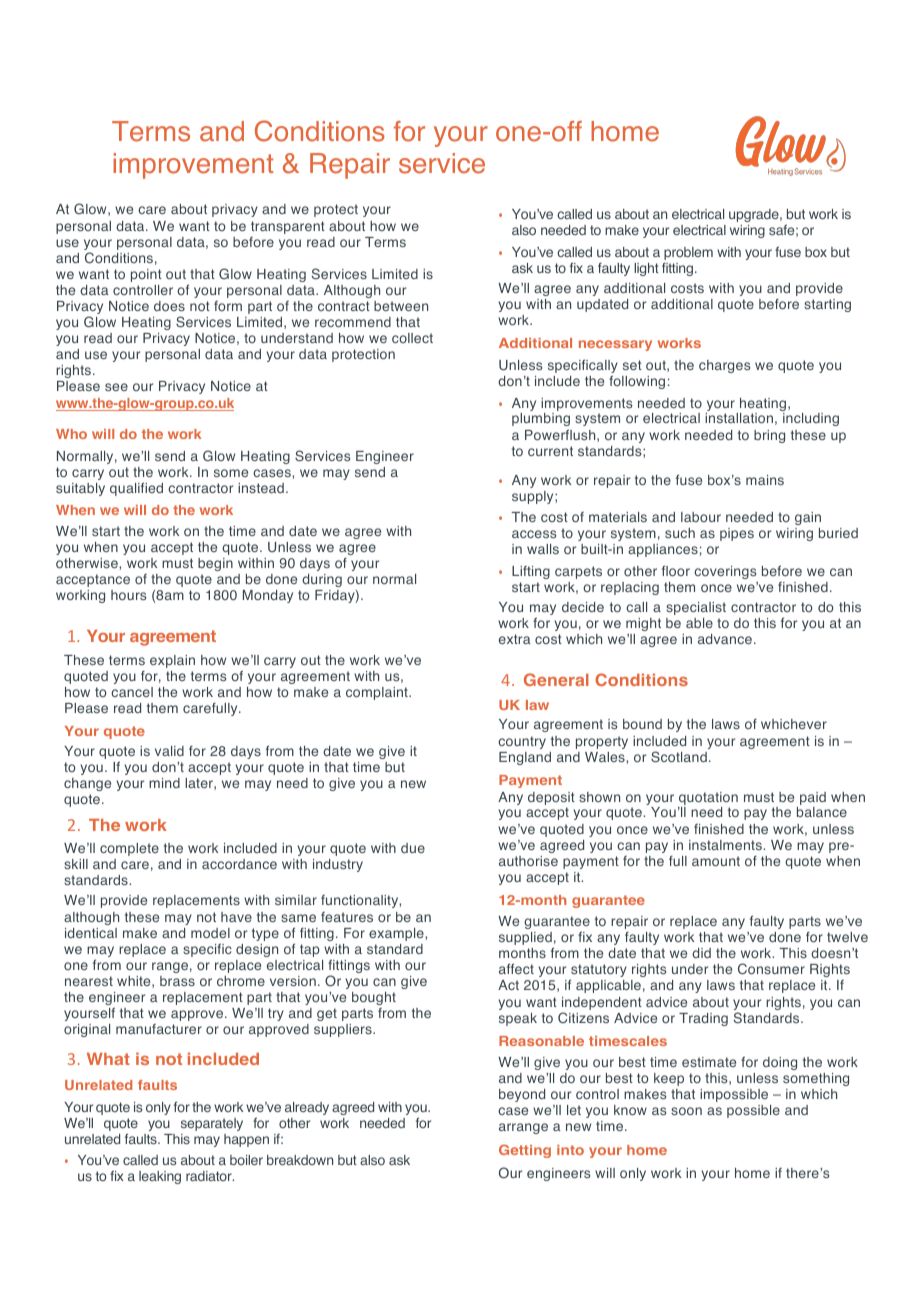 This document has width=924, height=1308. Describe the element at coordinates (688, 253) in the document. I see `problem` at that location.
